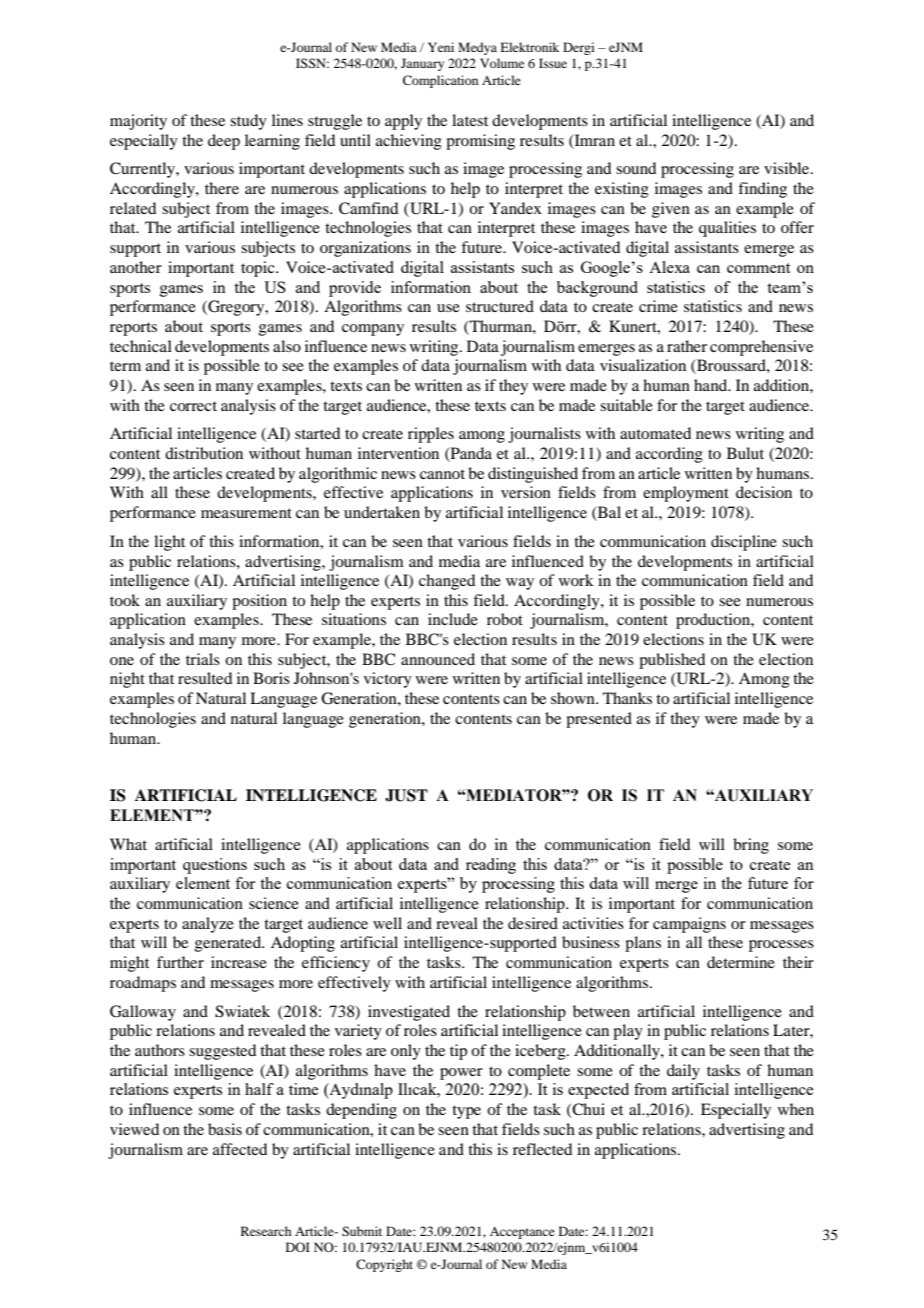 Image resolution: width=924 pixels, height=1308 pixels. I want to click on campaigns, so click(689, 925).
